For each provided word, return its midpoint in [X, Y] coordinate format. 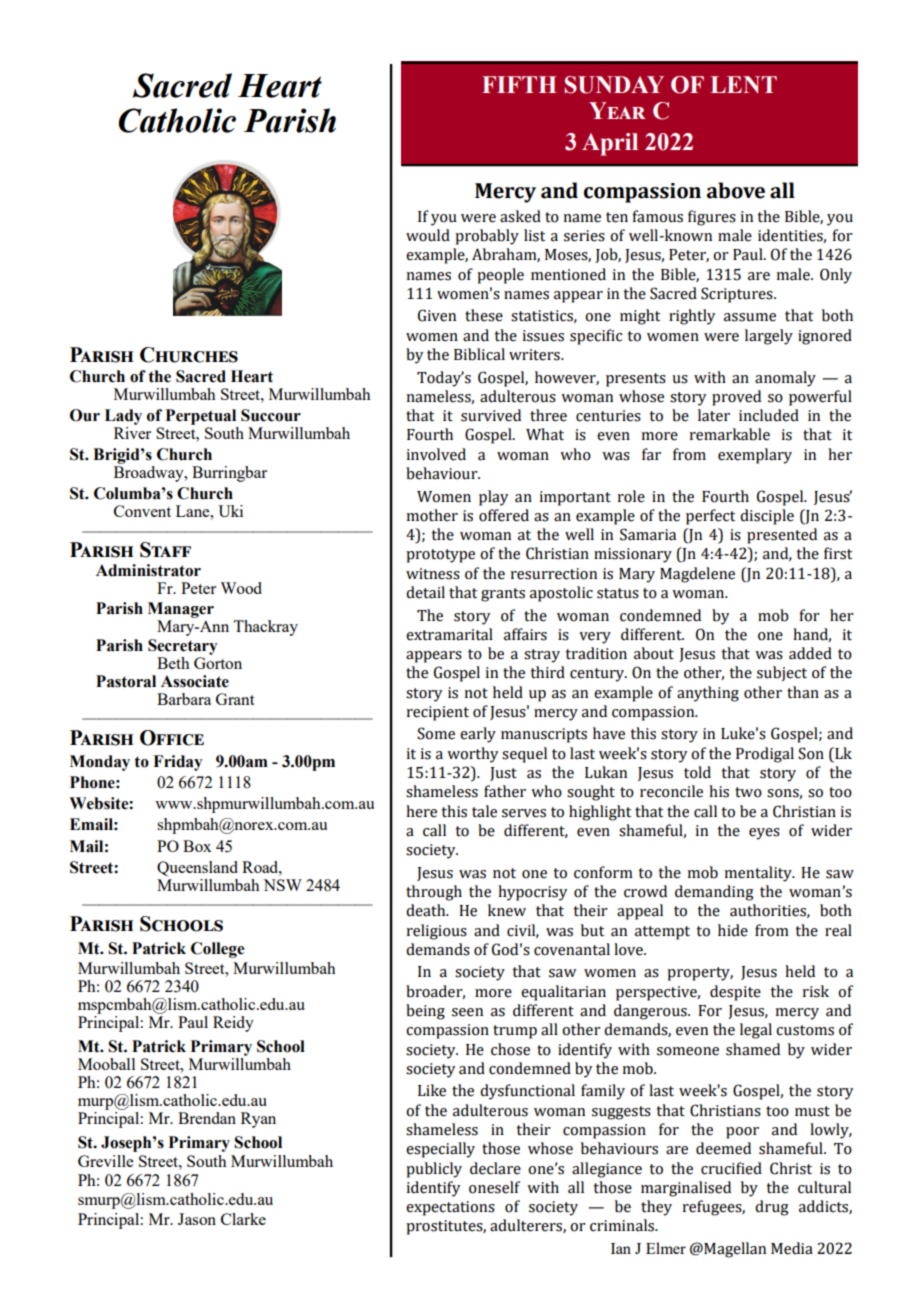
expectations [450, 1208]
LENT [743, 84]
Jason [197, 1219]
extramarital [449, 634]
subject [782, 673]
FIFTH [519, 84]
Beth [173, 663]
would [428, 235]
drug [772, 1208]
